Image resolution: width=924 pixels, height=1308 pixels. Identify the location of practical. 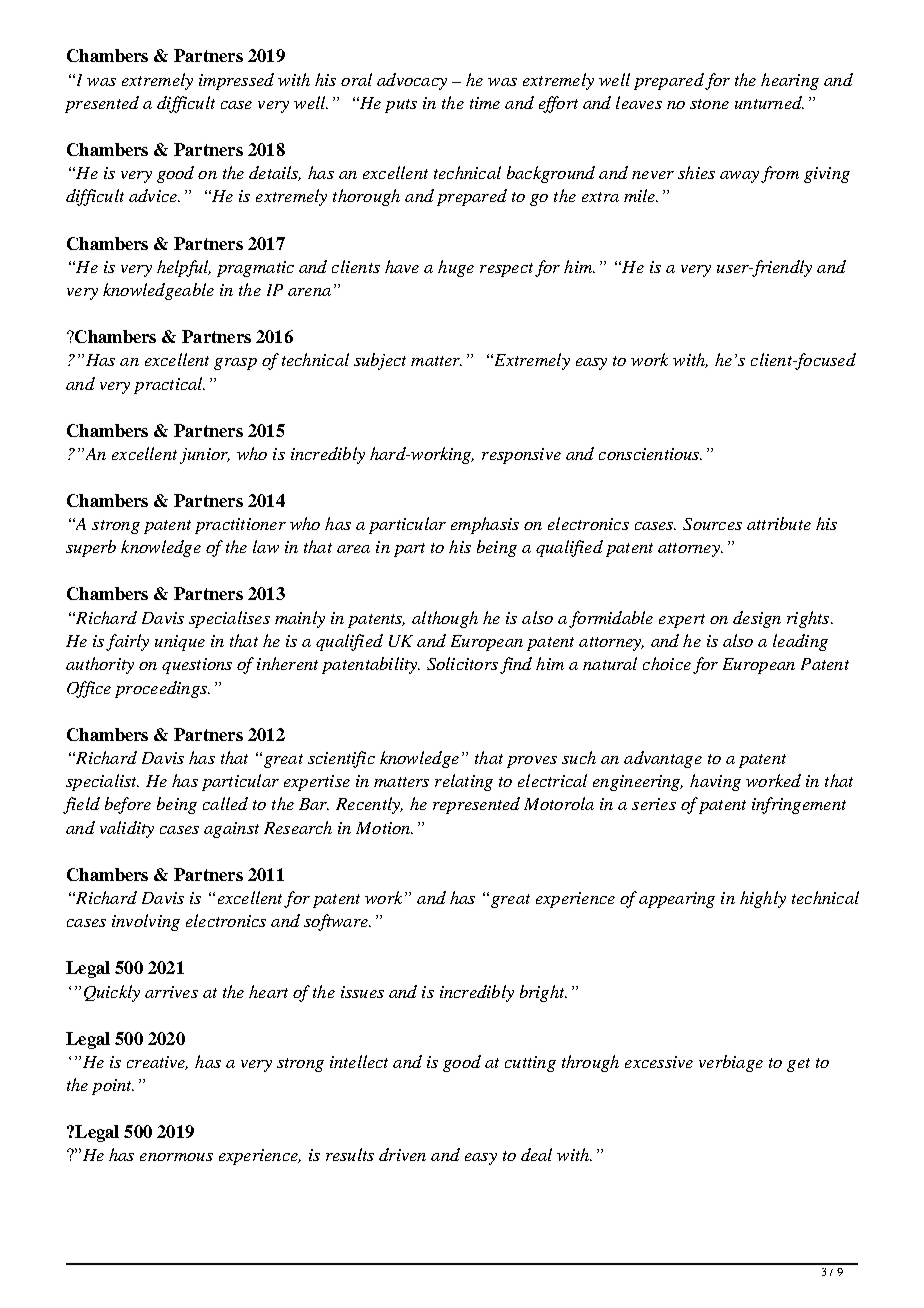
(169, 385).
